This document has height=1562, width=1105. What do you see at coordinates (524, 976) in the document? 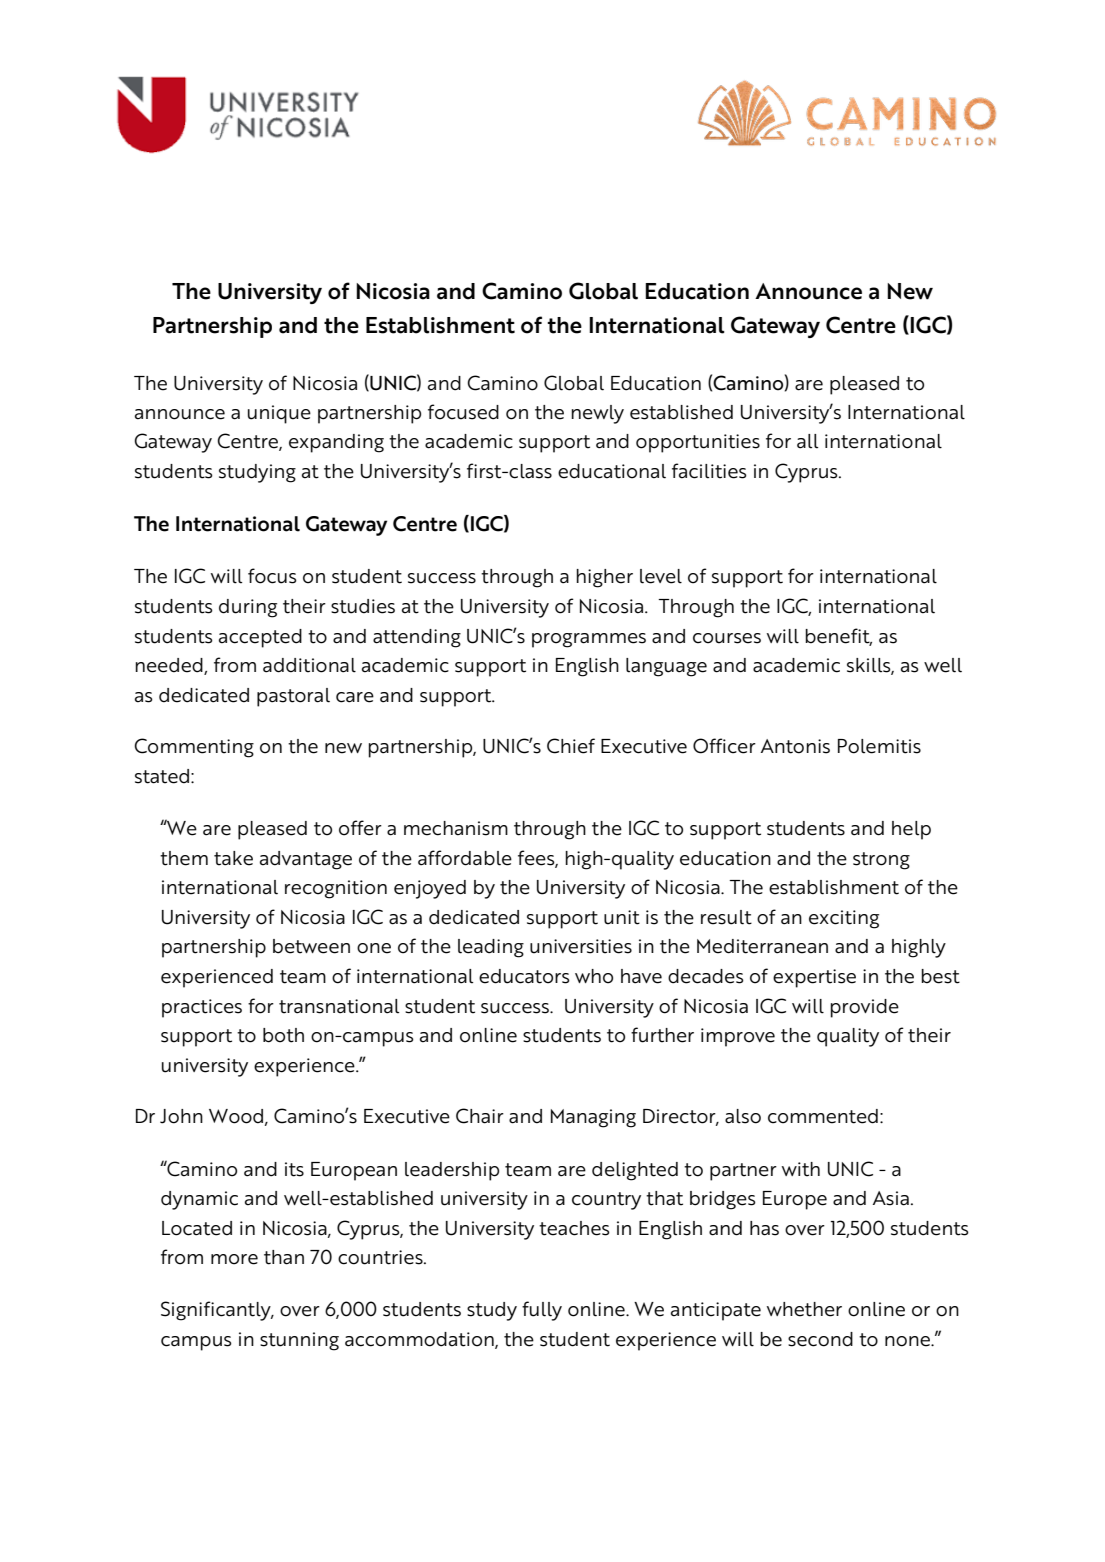
I see `educators` at bounding box center [524, 976].
